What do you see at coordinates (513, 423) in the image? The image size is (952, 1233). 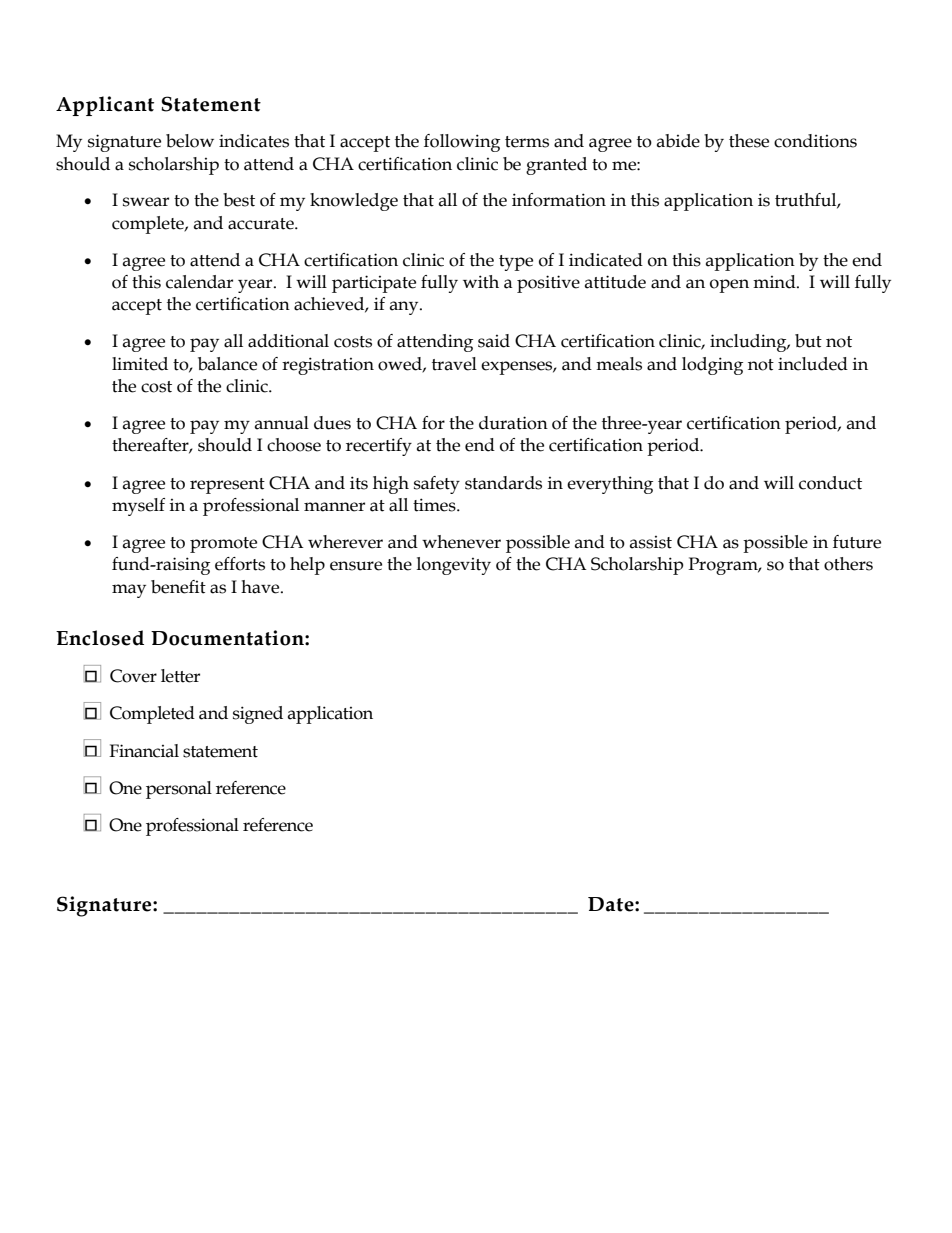 I see `duration` at bounding box center [513, 423].
